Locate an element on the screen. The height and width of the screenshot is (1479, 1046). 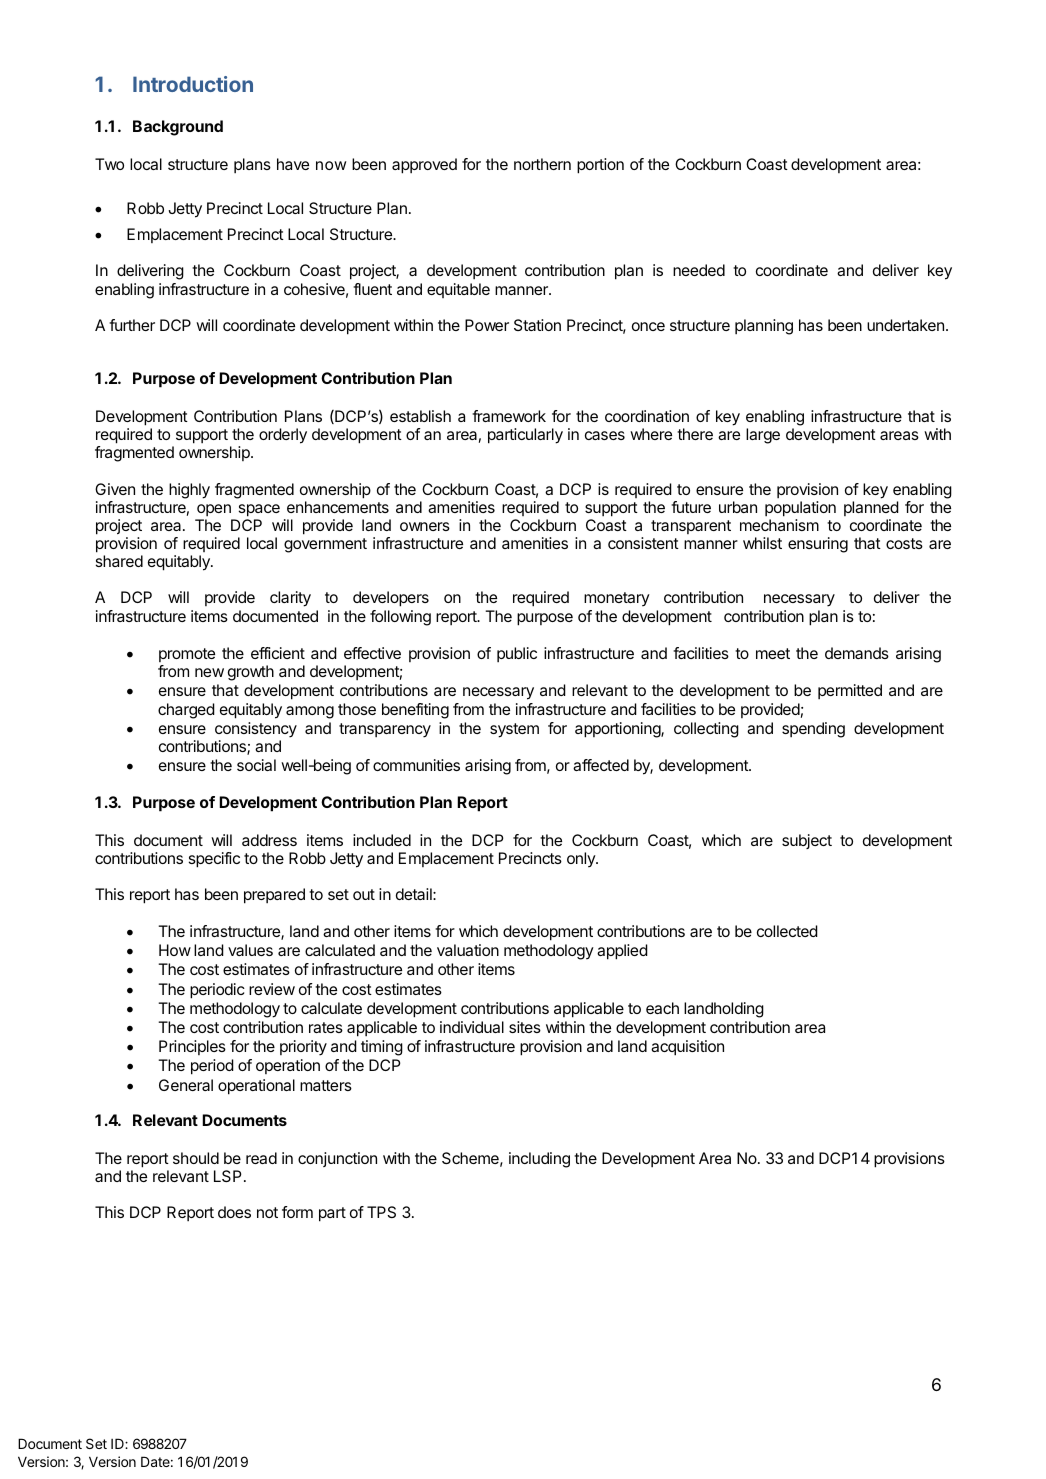
needed is located at coordinates (699, 270).
